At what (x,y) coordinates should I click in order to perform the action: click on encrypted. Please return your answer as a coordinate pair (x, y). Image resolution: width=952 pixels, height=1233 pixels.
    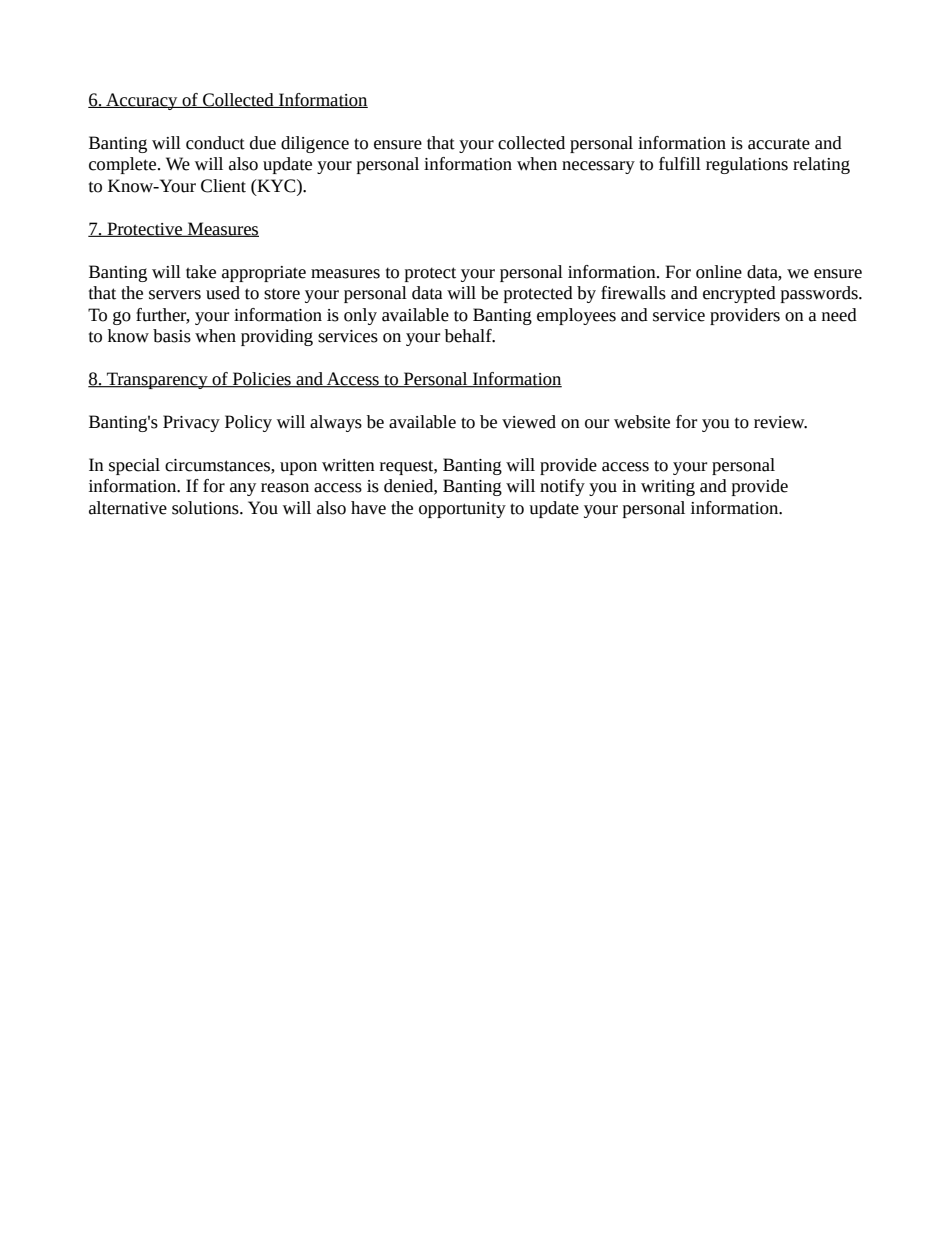
    Looking at the image, I should click on (739, 294).
